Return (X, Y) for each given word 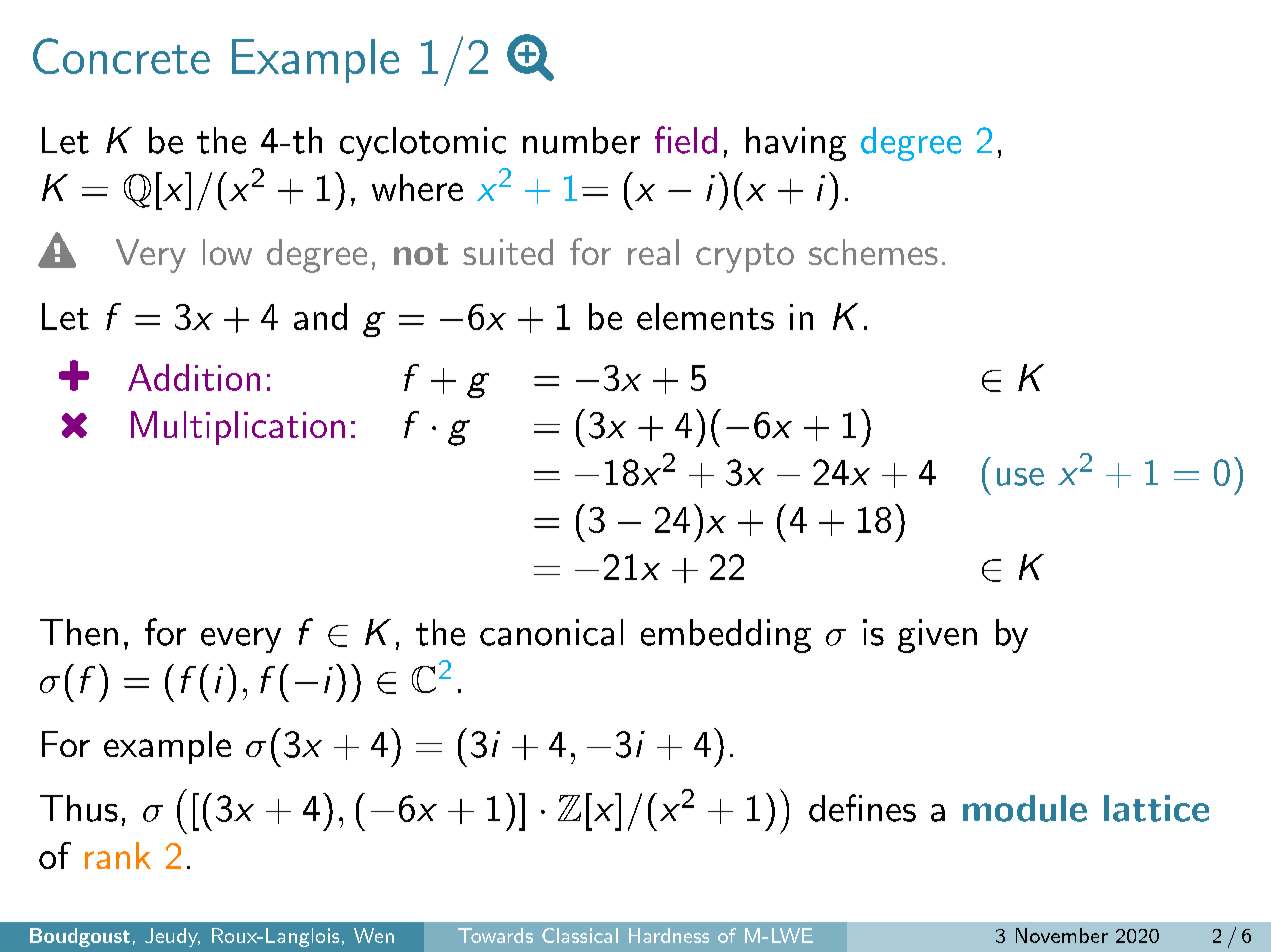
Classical (580, 935)
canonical (551, 632)
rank (118, 855)
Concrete (121, 56)
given (937, 636)
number (581, 140)
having (796, 144)
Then (79, 632)
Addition (194, 377)
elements (705, 316)
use (1020, 477)
